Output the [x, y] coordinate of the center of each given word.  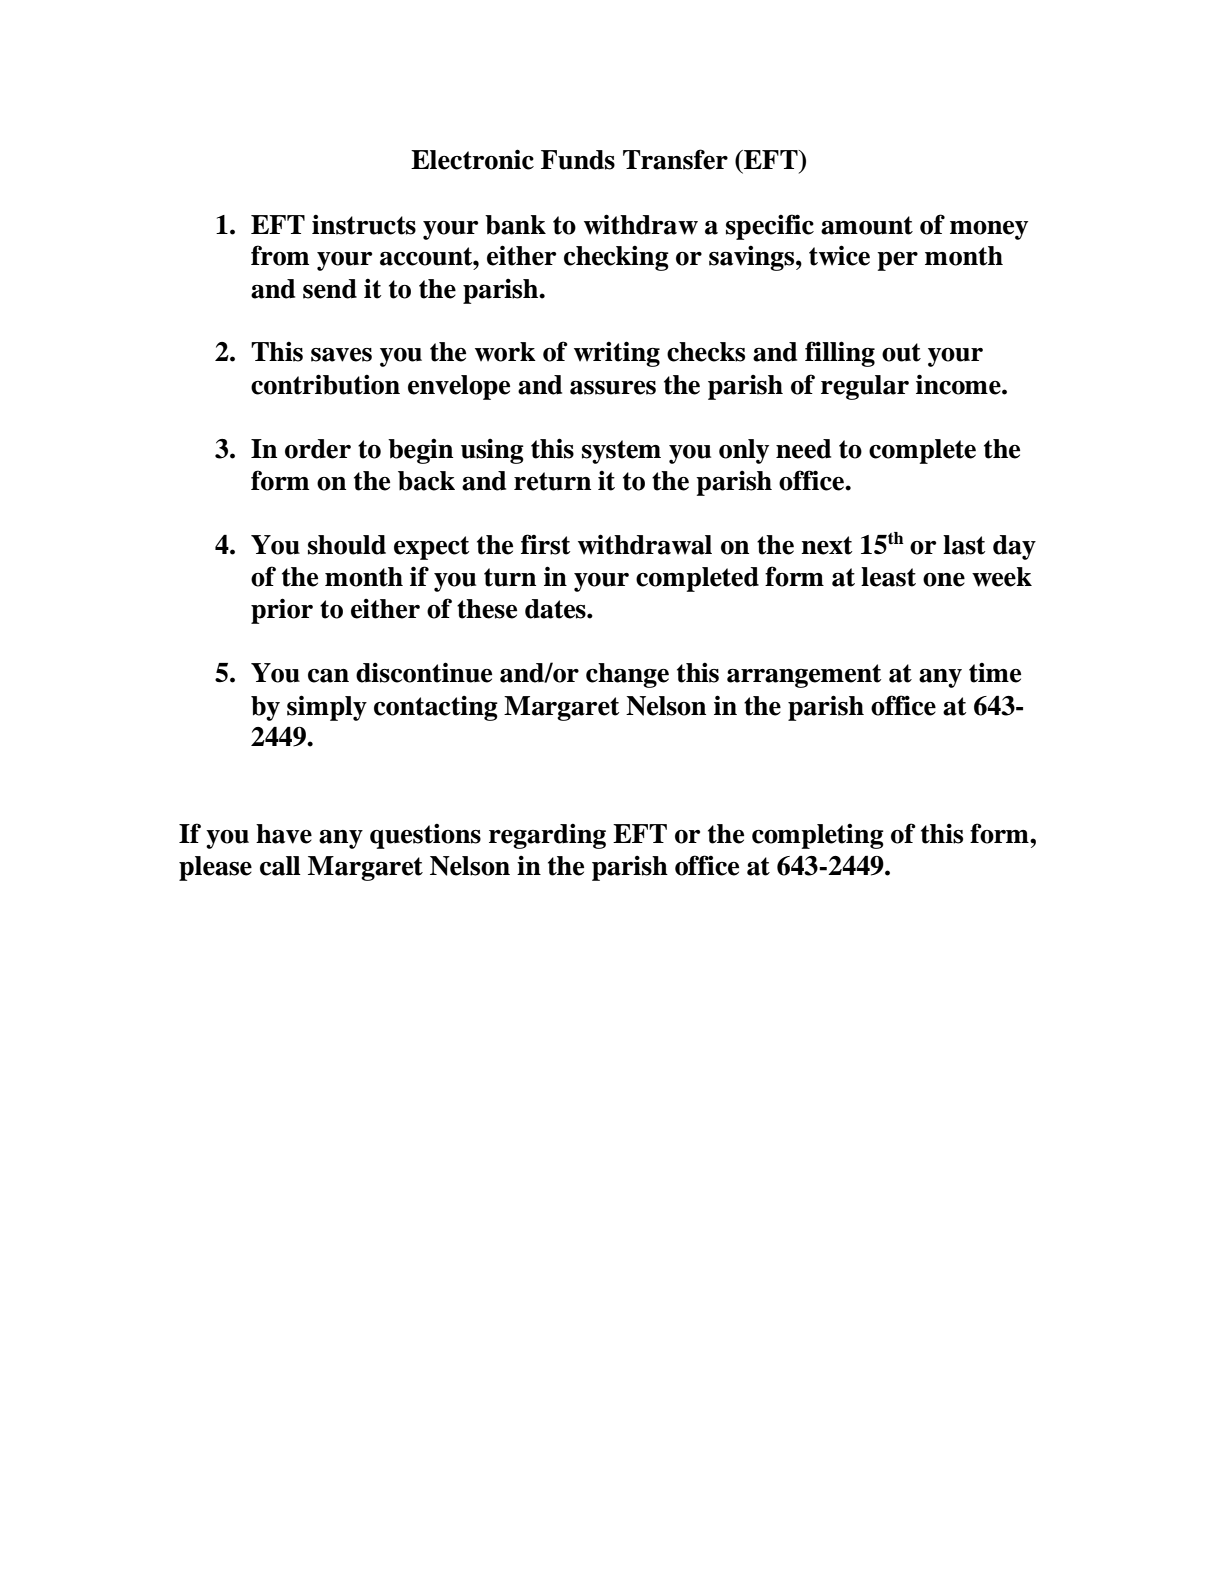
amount [867, 225]
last [964, 545]
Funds [578, 160]
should [347, 545]
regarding [547, 836]
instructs [364, 224]
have [284, 834]
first [545, 544]
